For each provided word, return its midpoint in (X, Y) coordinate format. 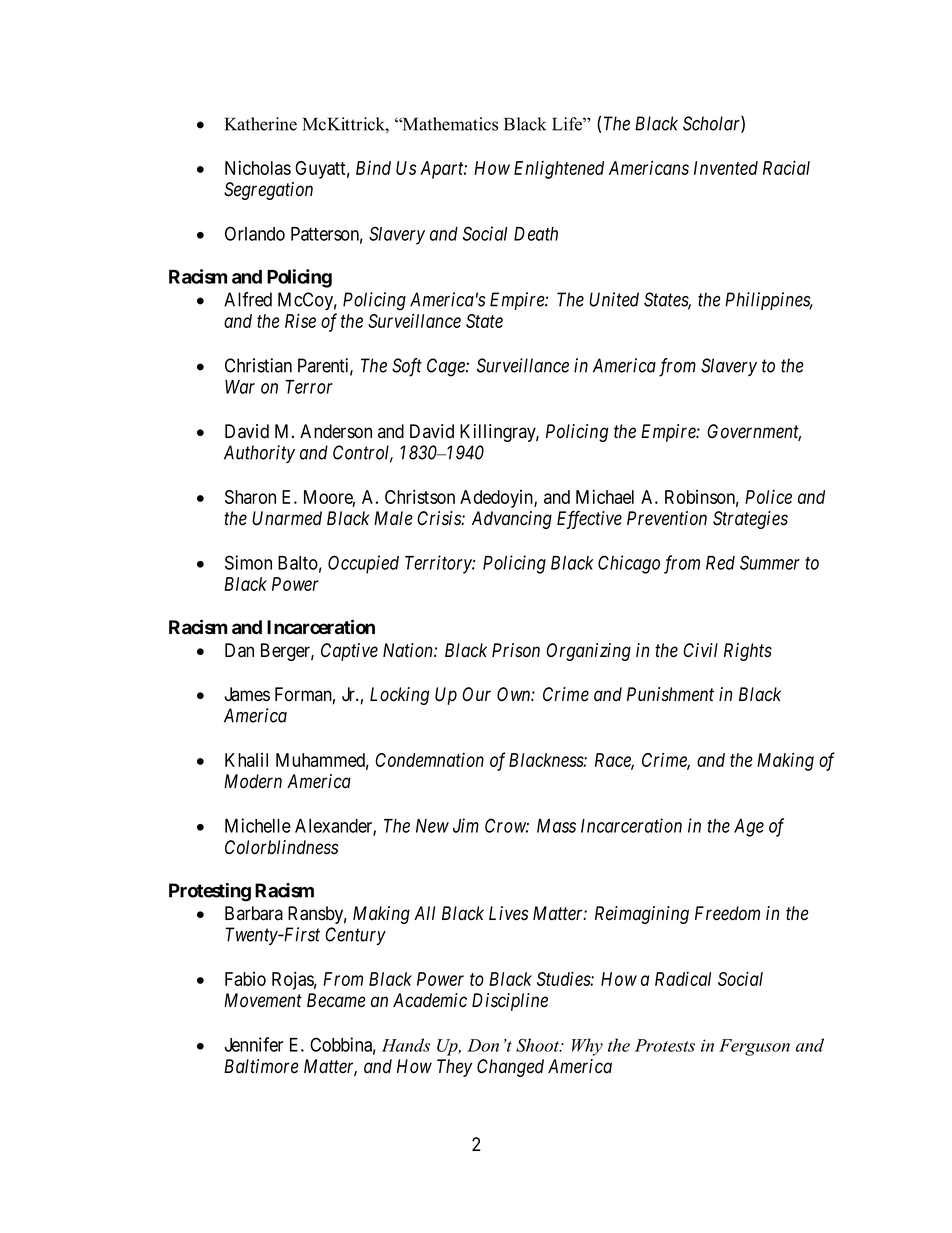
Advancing (512, 520)
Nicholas (258, 167)
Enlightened (559, 170)
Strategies (750, 520)
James (247, 694)
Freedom (727, 913)
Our (476, 694)
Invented (726, 168)
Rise (300, 320)
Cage (447, 367)
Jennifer (253, 1044)
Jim (466, 825)
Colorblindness (281, 847)
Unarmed (287, 518)
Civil (700, 650)
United (614, 299)
